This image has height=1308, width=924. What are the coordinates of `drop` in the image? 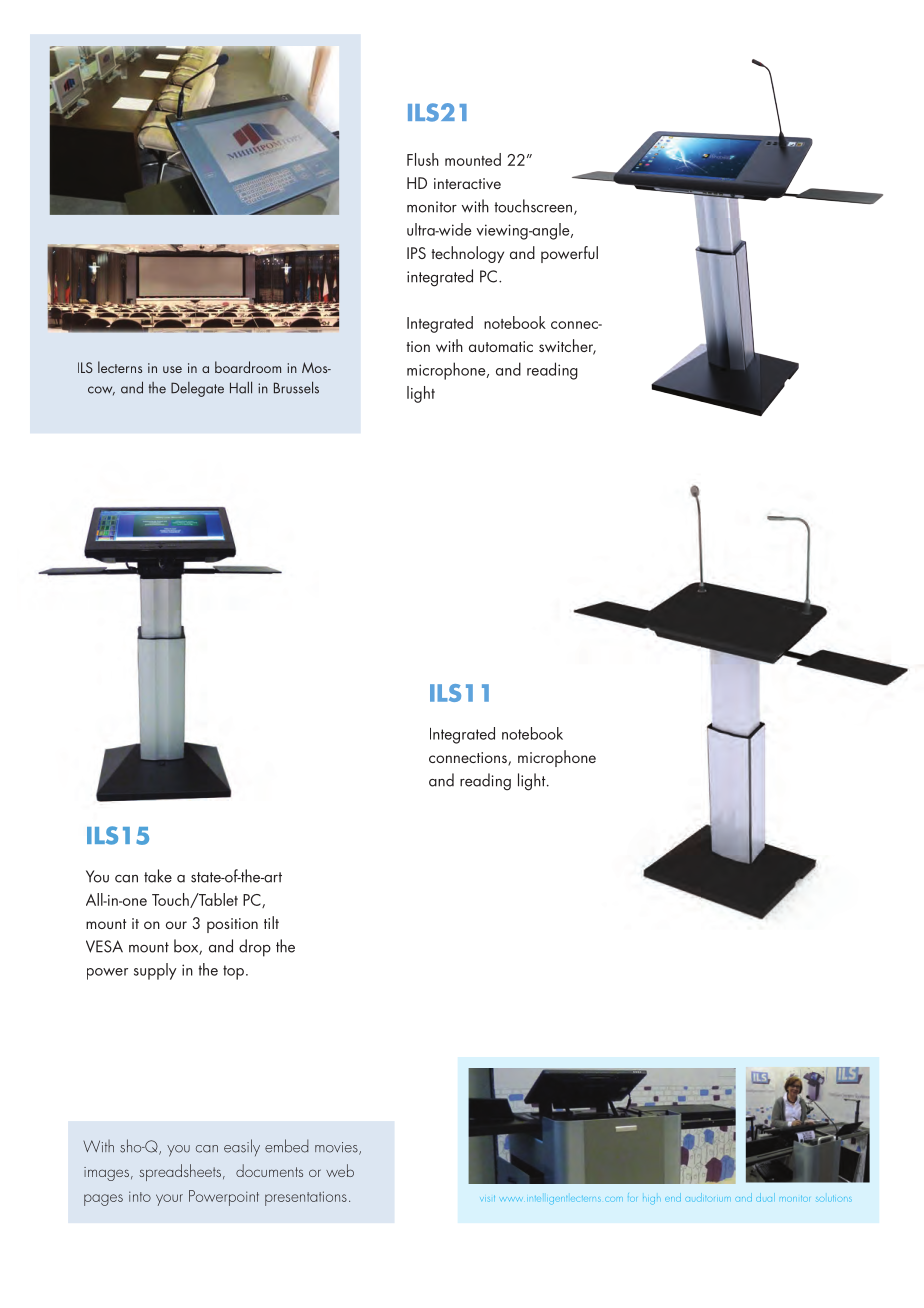 It's located at (255, 948).
